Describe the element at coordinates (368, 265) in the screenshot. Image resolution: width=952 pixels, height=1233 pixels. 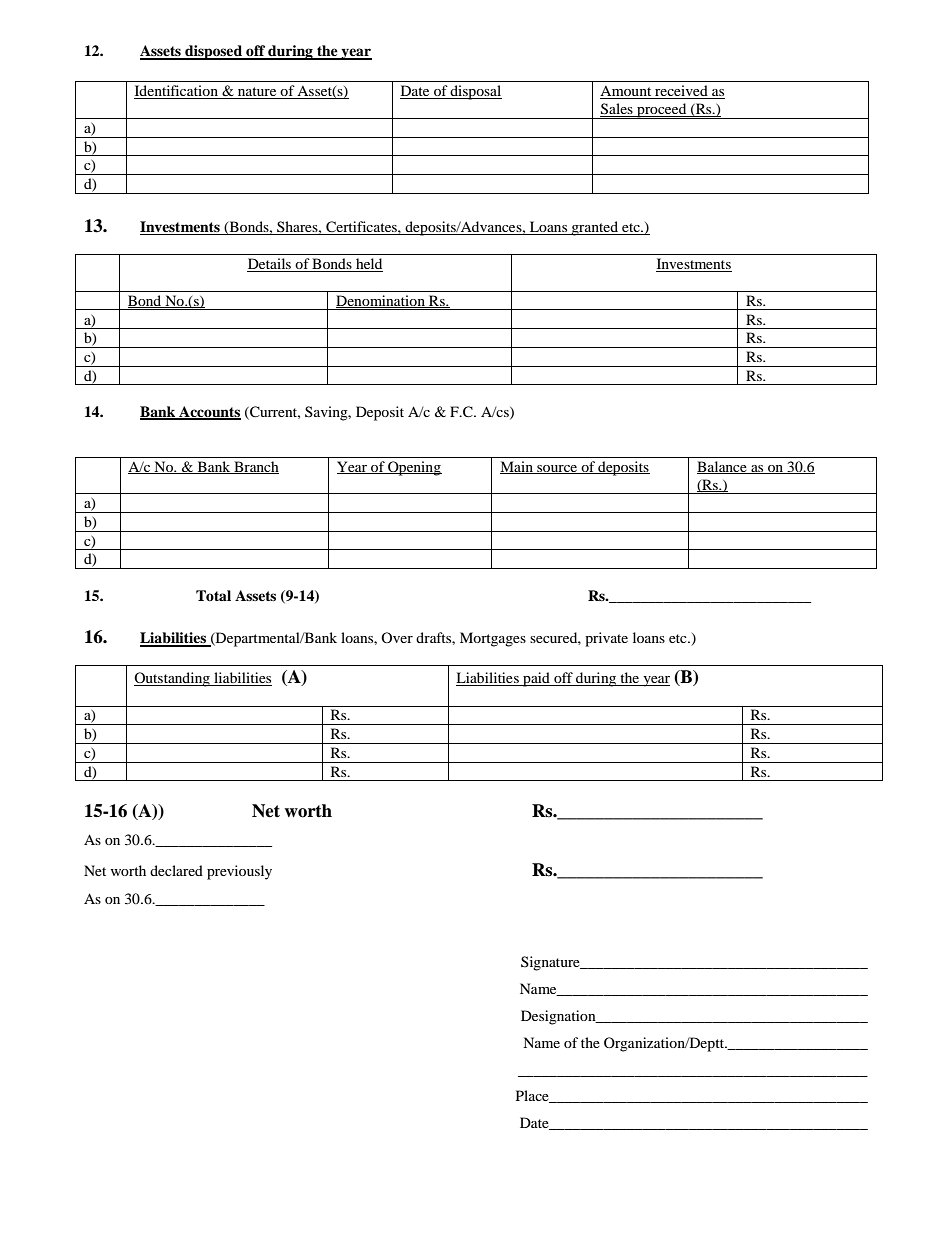
I see `held` at that location.
